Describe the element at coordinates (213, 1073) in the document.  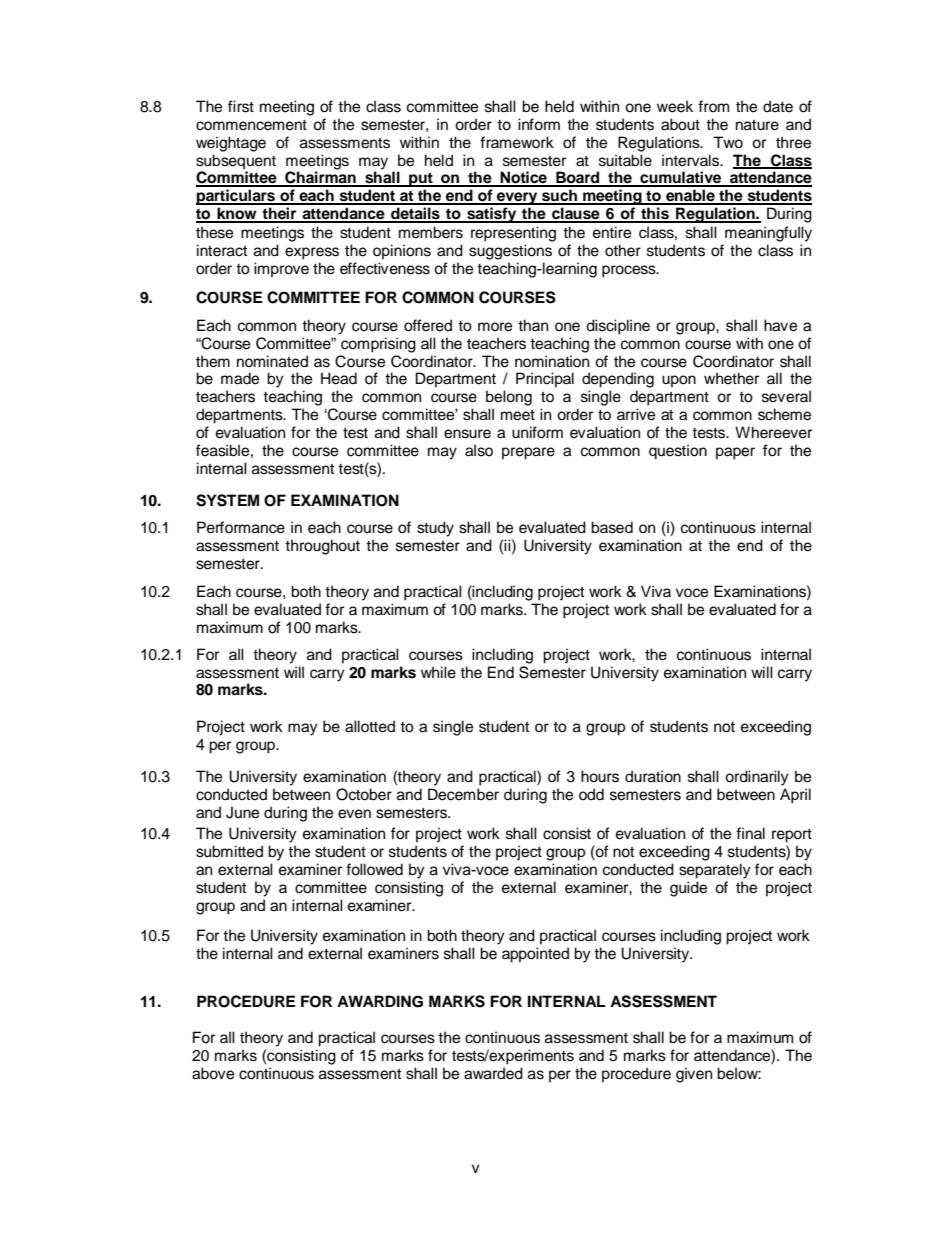
I see `above` at that location.
